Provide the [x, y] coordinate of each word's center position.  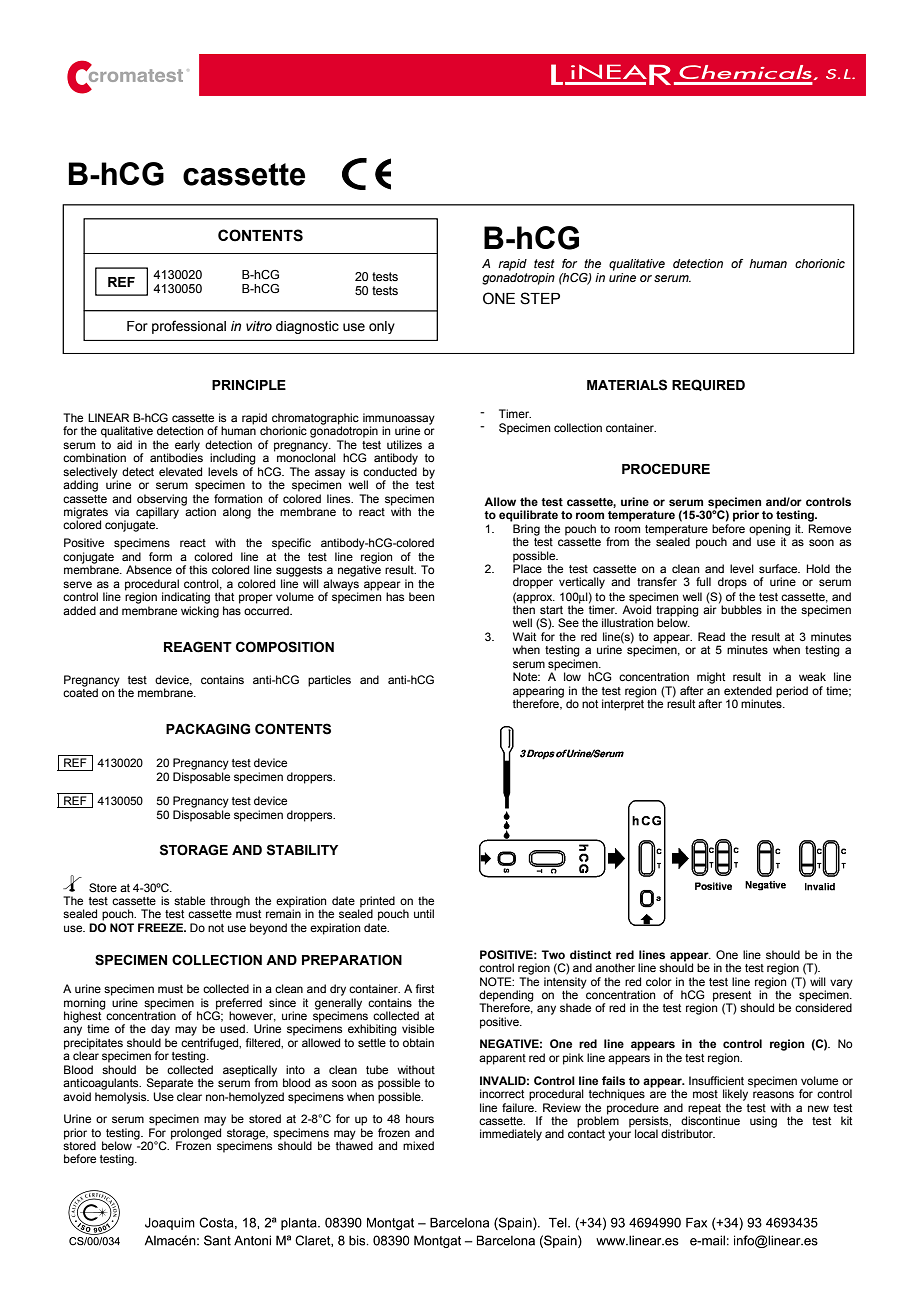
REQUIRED [708, 385]
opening [770, 531]
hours [420, 1118]
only [382, 327]
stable [189, 900]
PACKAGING [208, 729]
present [732, 997]
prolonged [196, 1134]
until [424, 913]
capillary [157, 513]
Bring [526, 531]
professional [189, 327]
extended [748, 690]
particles [329, 681]
